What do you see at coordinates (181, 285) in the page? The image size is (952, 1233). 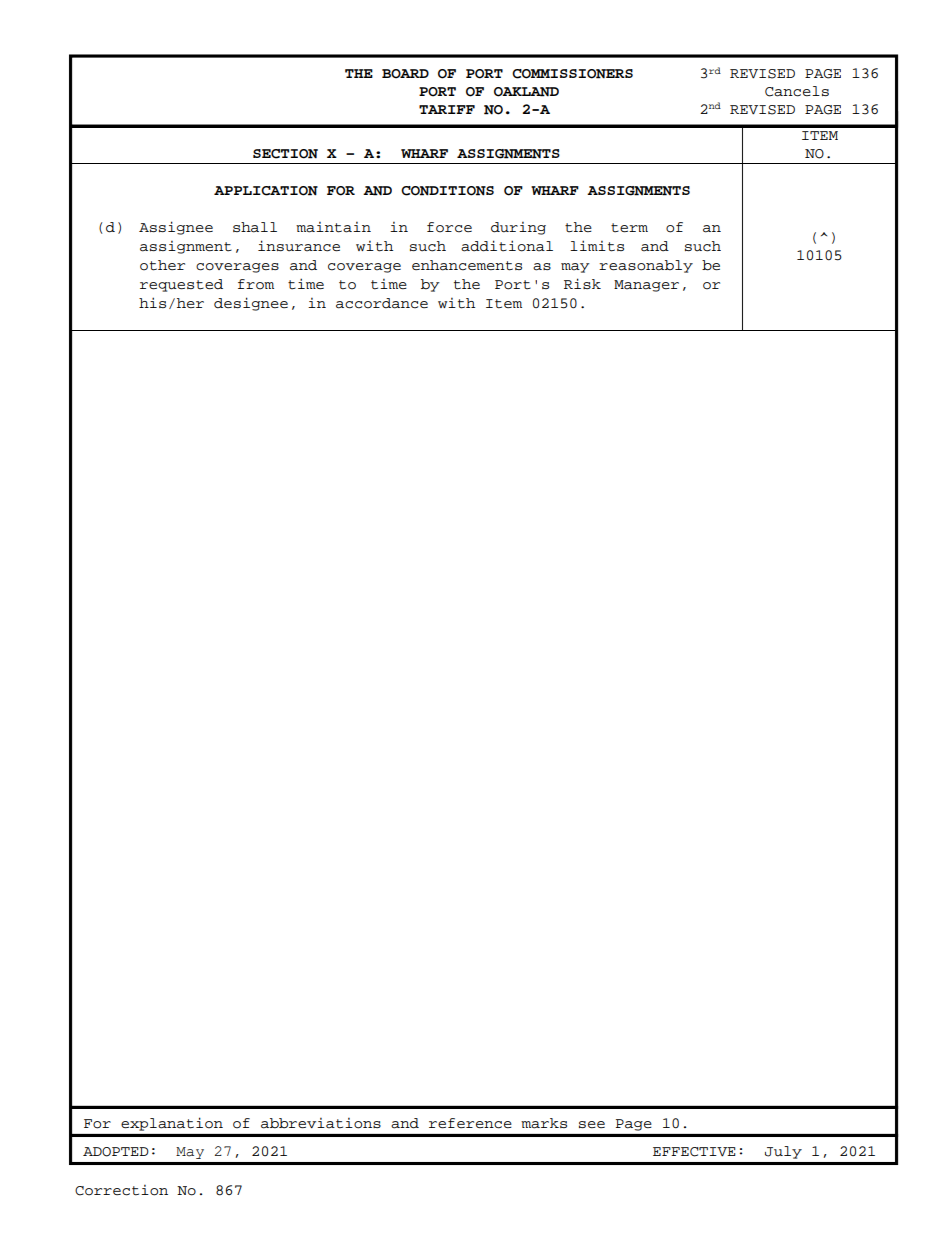 I see `requested` at bounding box center [181, 285].
